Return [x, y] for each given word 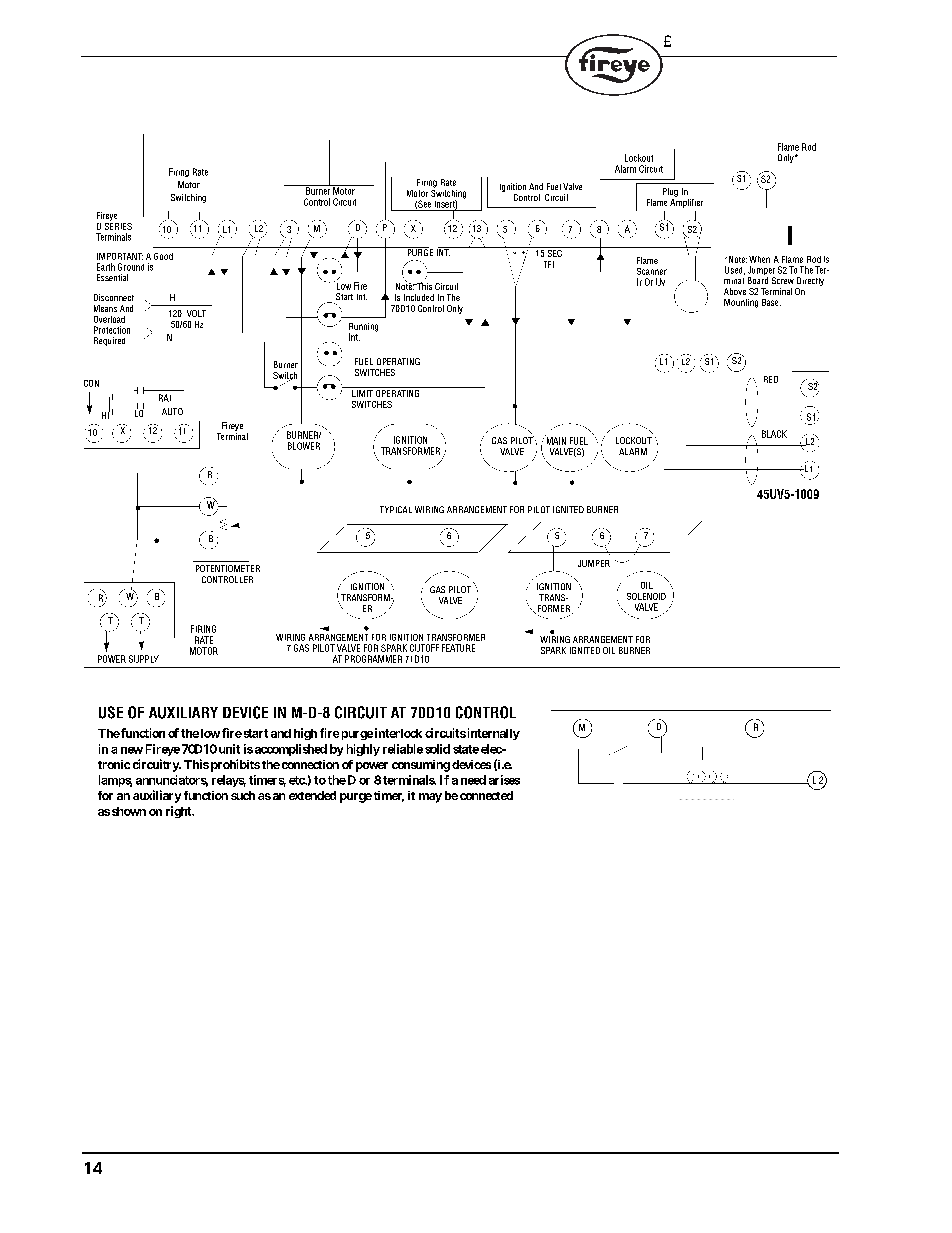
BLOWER [304, 446]
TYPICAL [396, 509]
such [243, 795]
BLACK [774, 434]
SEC [555, 252]
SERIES [118, 225]
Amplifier [686, 202]
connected [486, 795]
